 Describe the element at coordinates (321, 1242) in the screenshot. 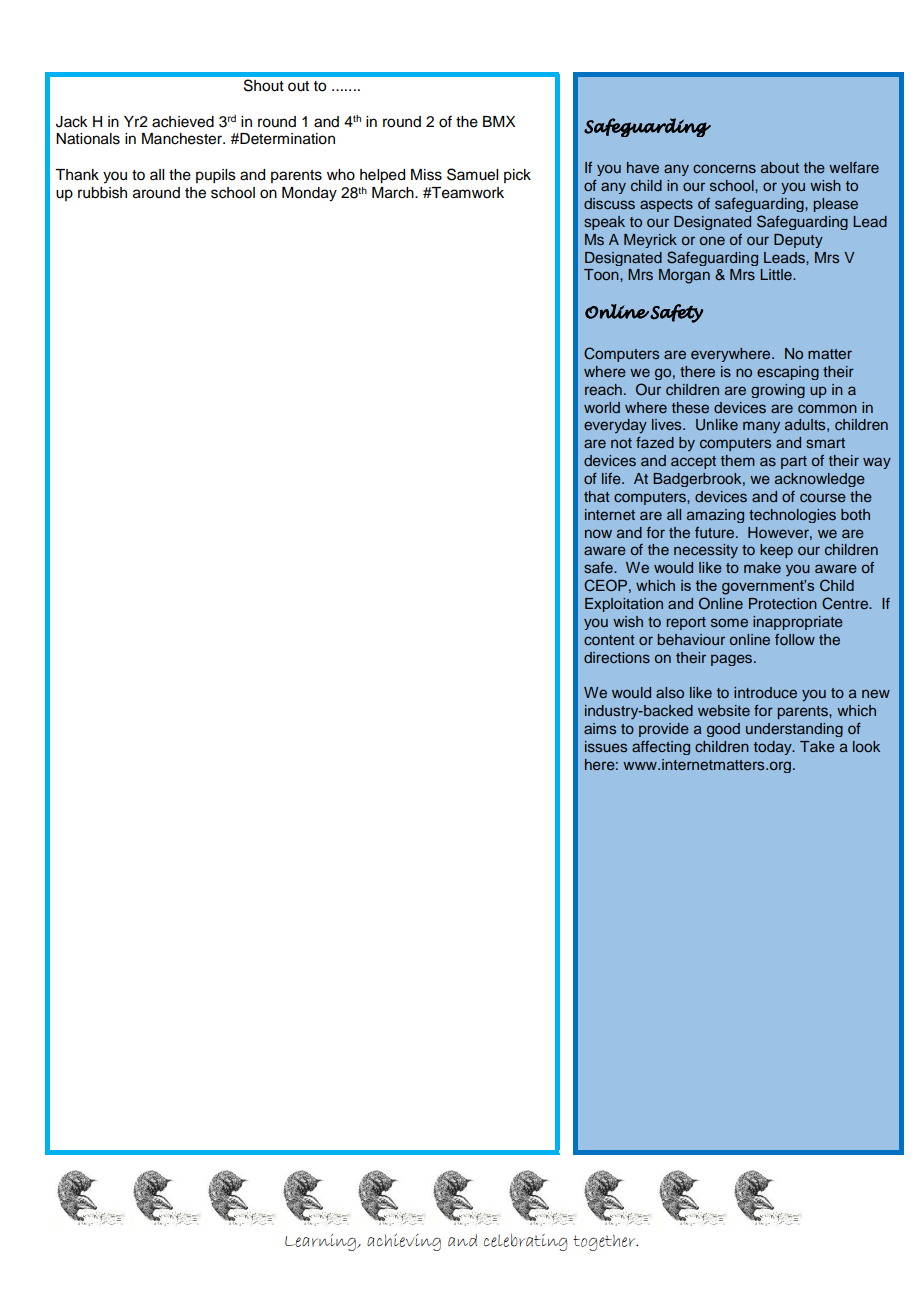

I see `Learning` at that location.
